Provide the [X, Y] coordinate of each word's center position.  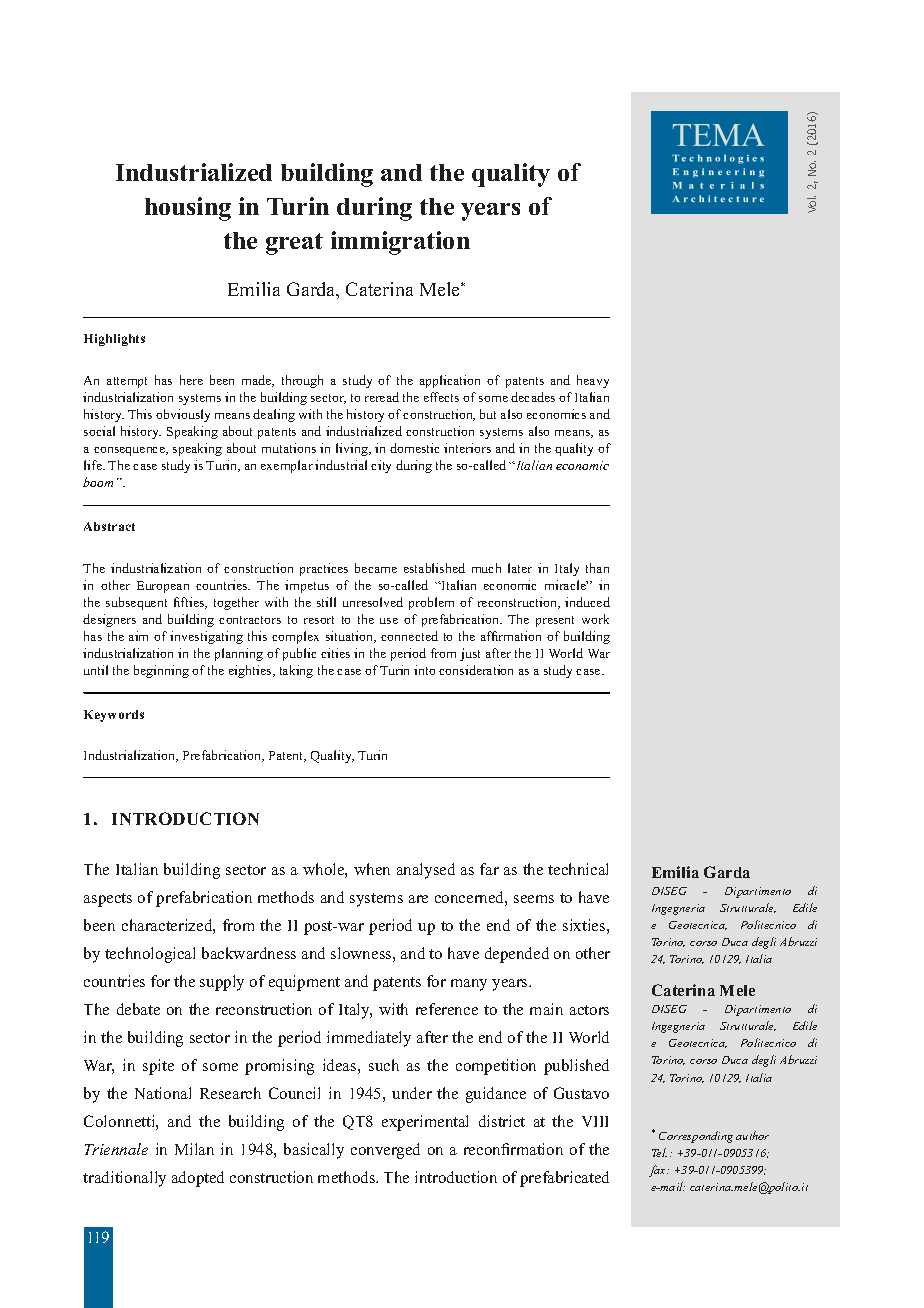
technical [578, 869]
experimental [425, 1123]
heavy [593, 381]
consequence [130, 451]
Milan [194, 1149]
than [597, 568]
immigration [400, 243]
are [418, 899]
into [424, 670]
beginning [161, 671]
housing [188, 209]
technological [150, 955]
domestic [414, 448]
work [595, 619]
